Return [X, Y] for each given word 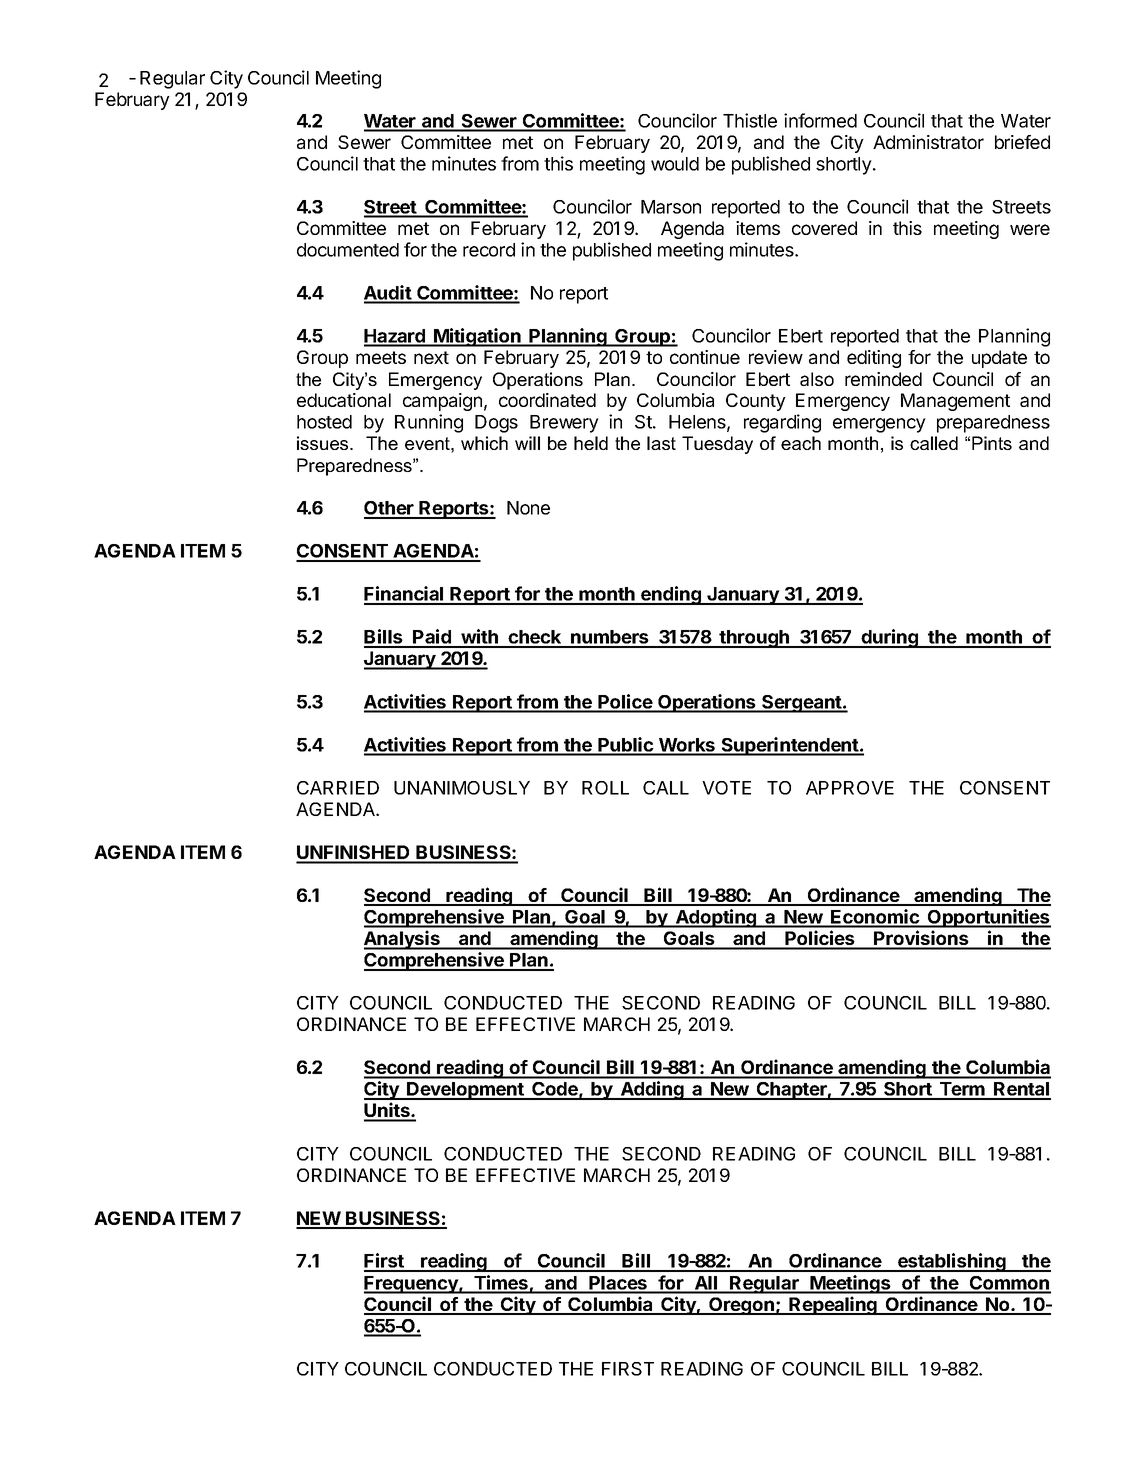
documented [348, 250]
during [889, 638]
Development [465, 1091]
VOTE [726, 788]
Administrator [928, 142]
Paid [432, 638]
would [675, 164]
